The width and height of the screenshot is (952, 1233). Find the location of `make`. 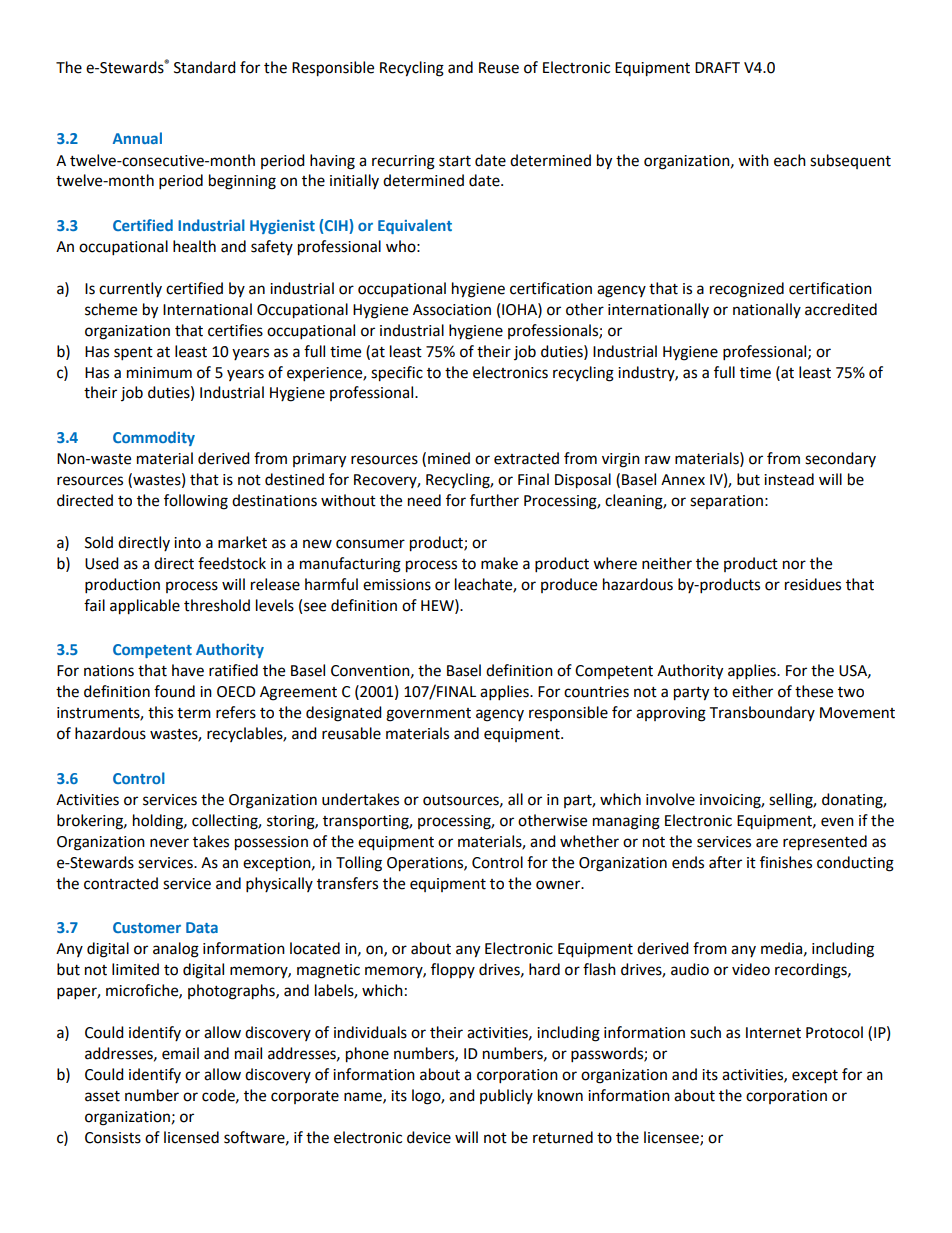

make is located at coordinates (499, 563).
